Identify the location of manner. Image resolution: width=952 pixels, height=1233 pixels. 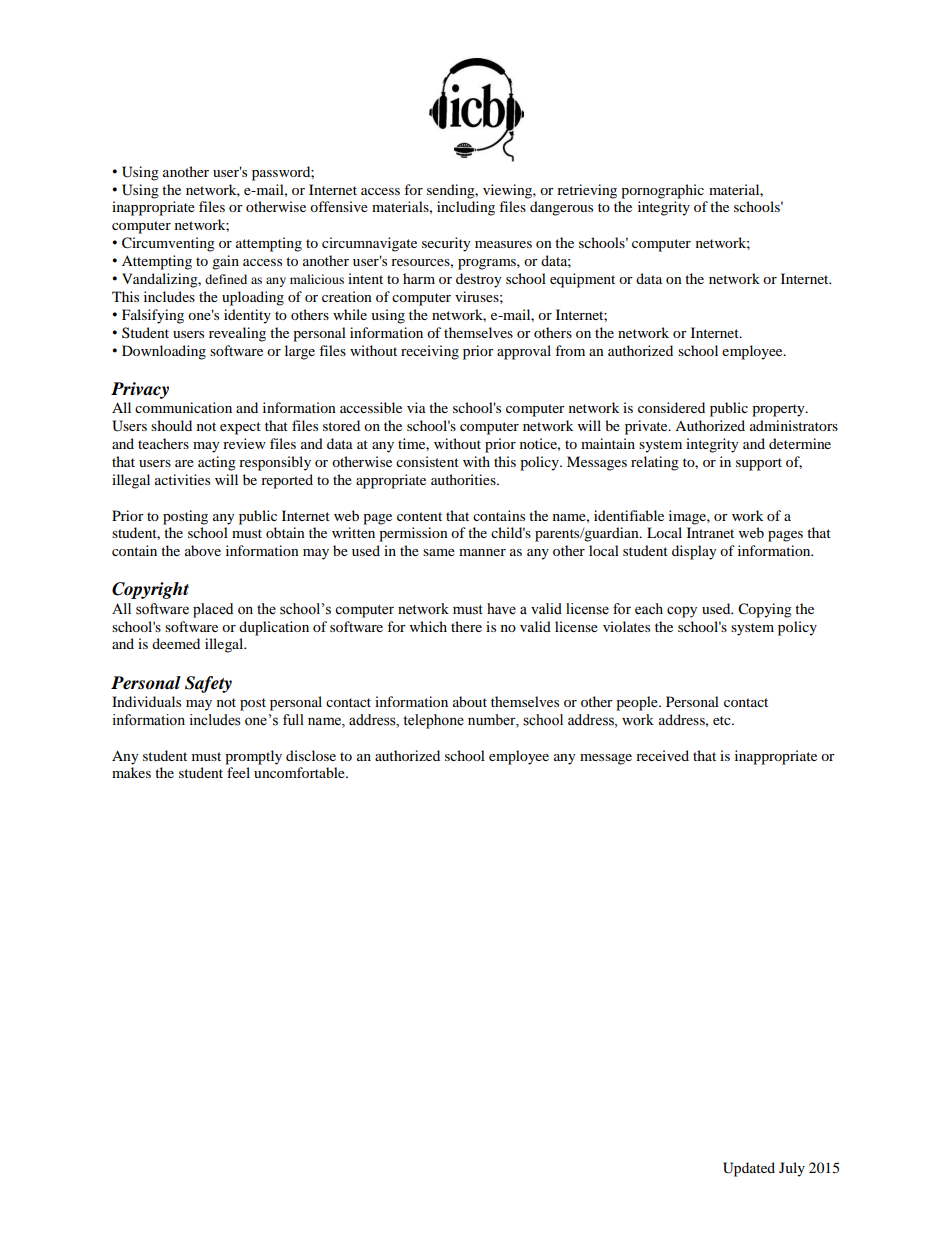
(482, 552).
